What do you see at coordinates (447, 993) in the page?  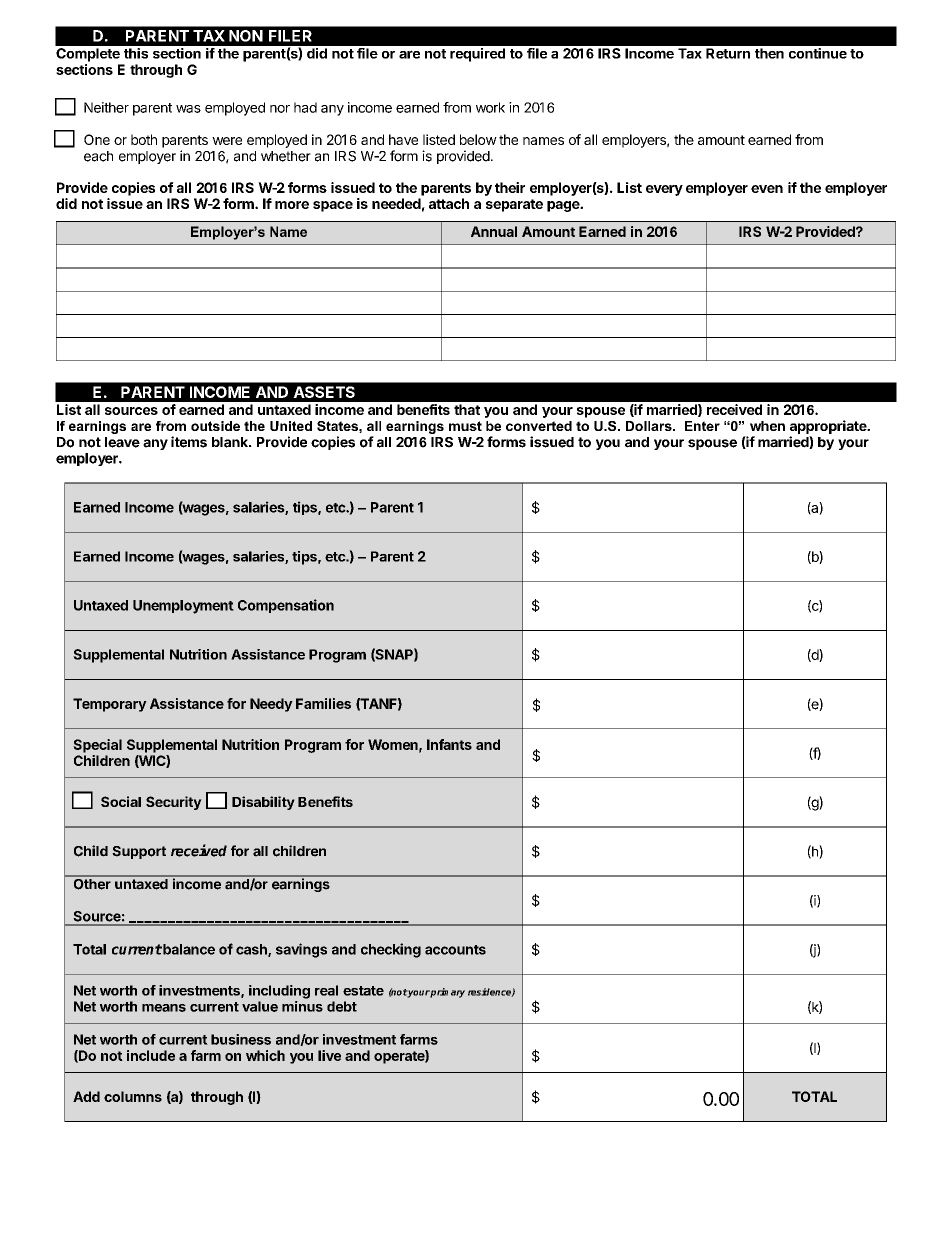 I see `primary` at bounding box center [447, 993].
